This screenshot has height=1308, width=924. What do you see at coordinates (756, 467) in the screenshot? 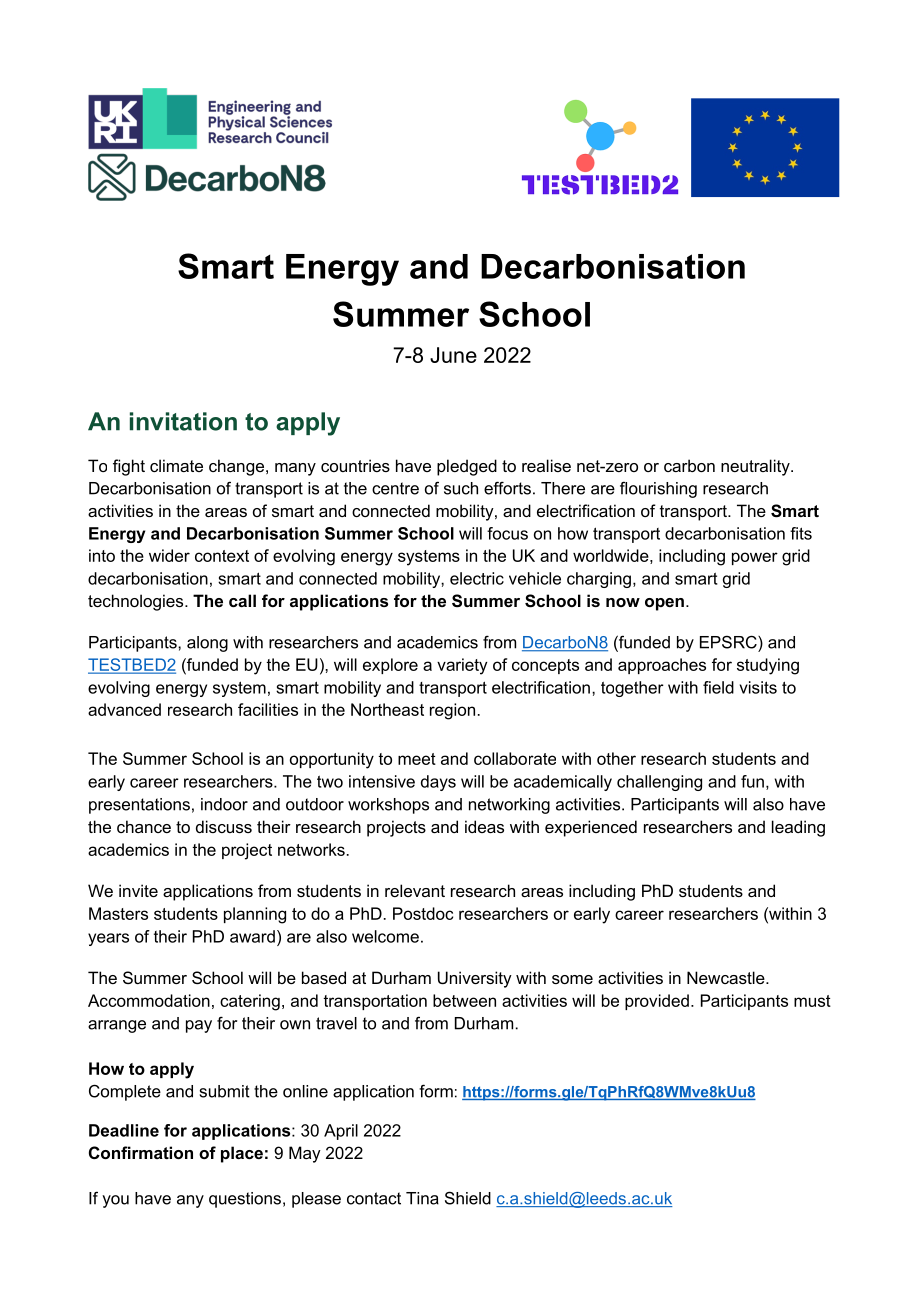
I see `neutrality` at bounding box center [756, 467].
